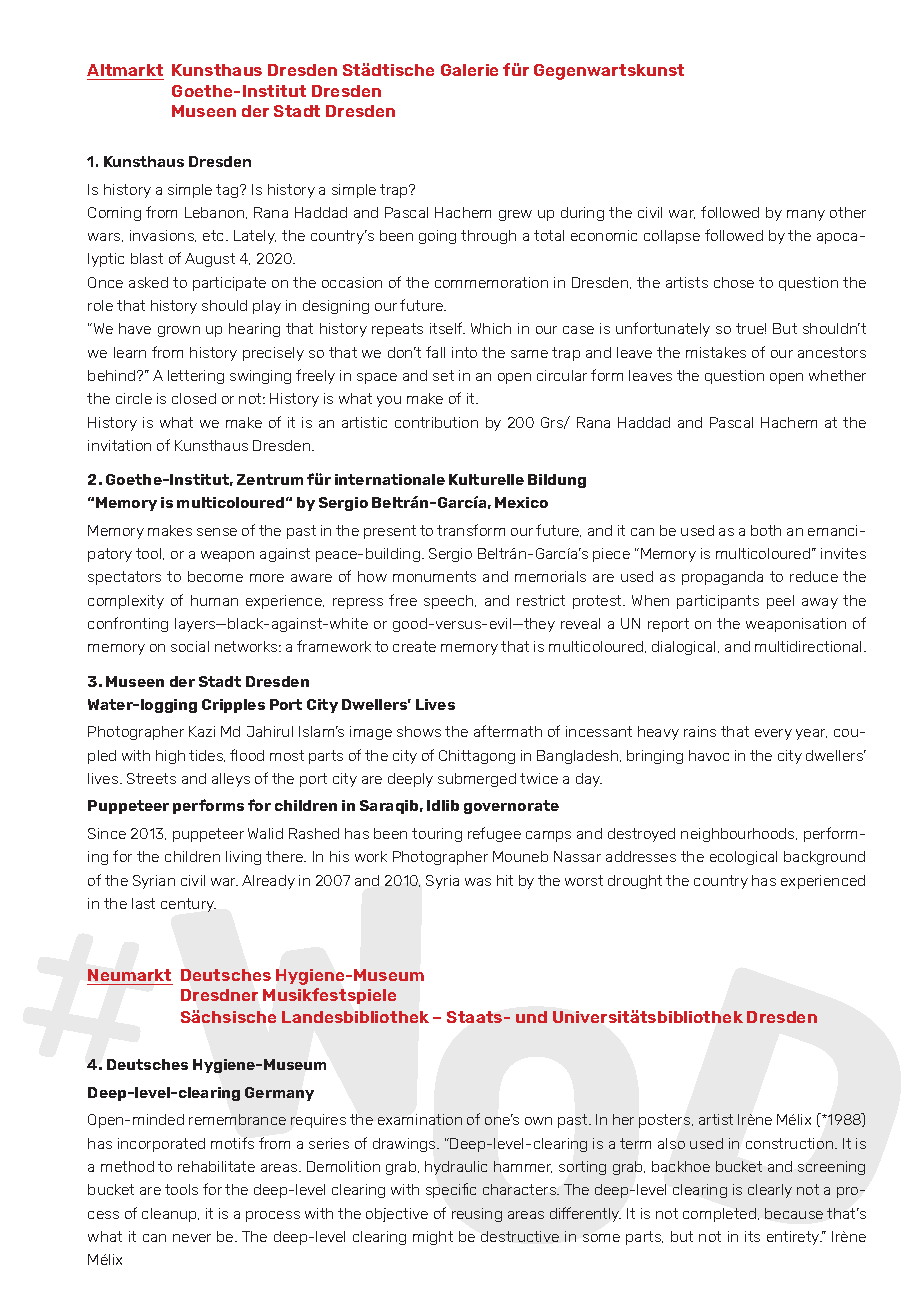 The height and width of the image is (1308, 924). What do you see at coordinates (119, 445) in the image?
I see `invitation` at bounding box center [119, 445].
